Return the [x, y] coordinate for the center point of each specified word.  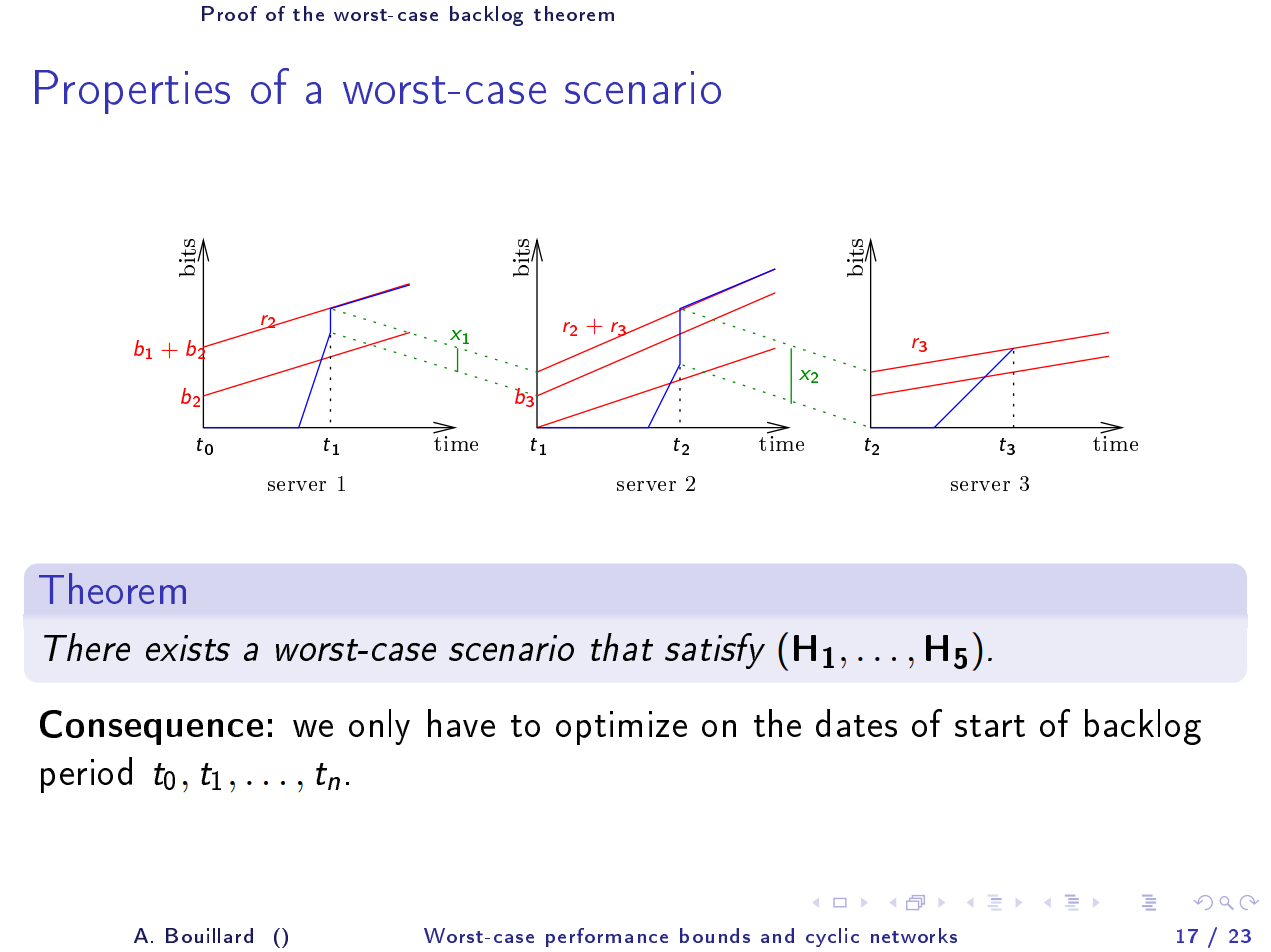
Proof [229, 13]
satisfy [715, 651]
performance [607, 937]
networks [914, 935]
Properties [132, 92]
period [86, 775]
